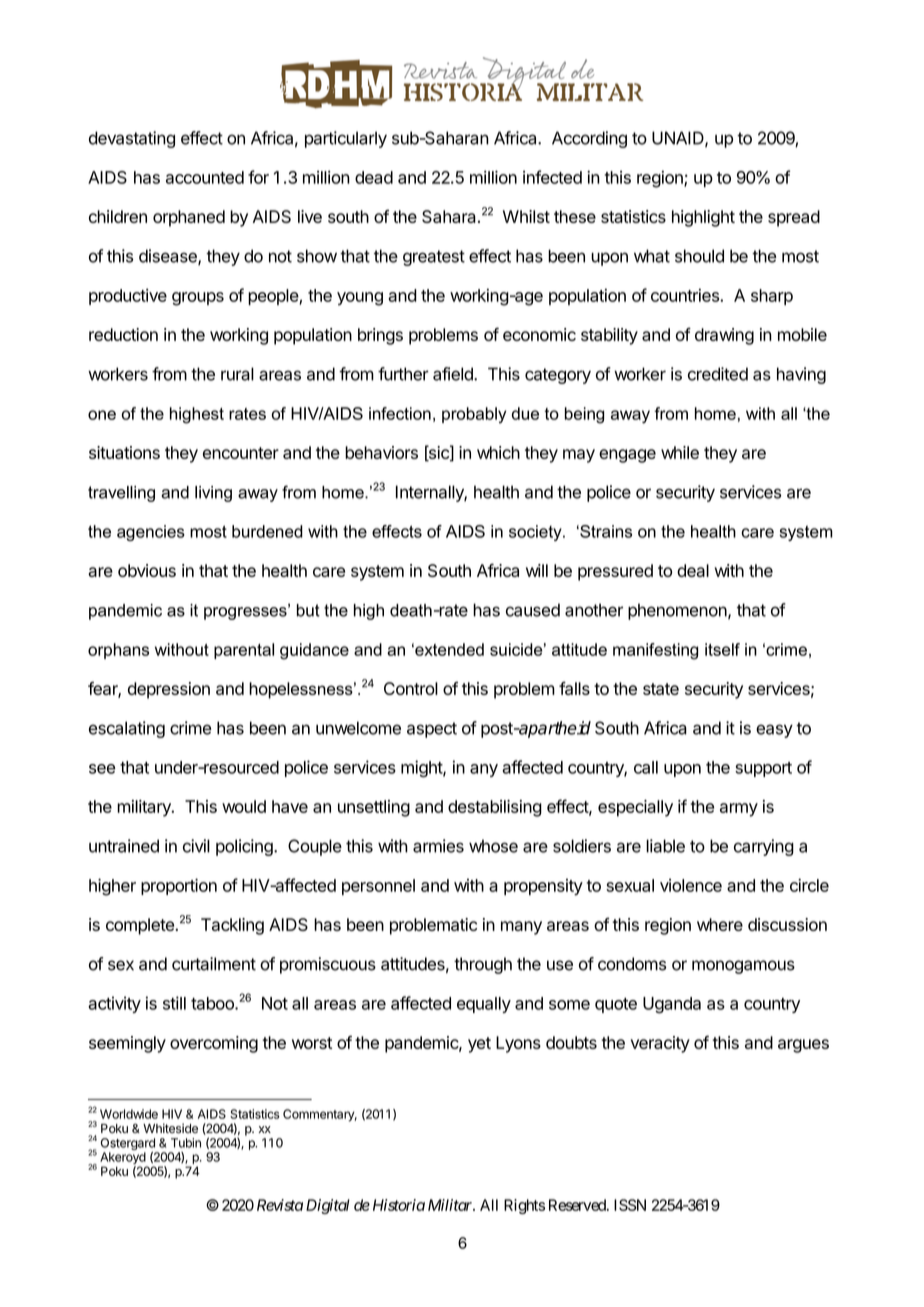 This document has height=1307, width=924. Describe the element at coordinates (399, 1205) in the document. I see `Historia` at that location.
